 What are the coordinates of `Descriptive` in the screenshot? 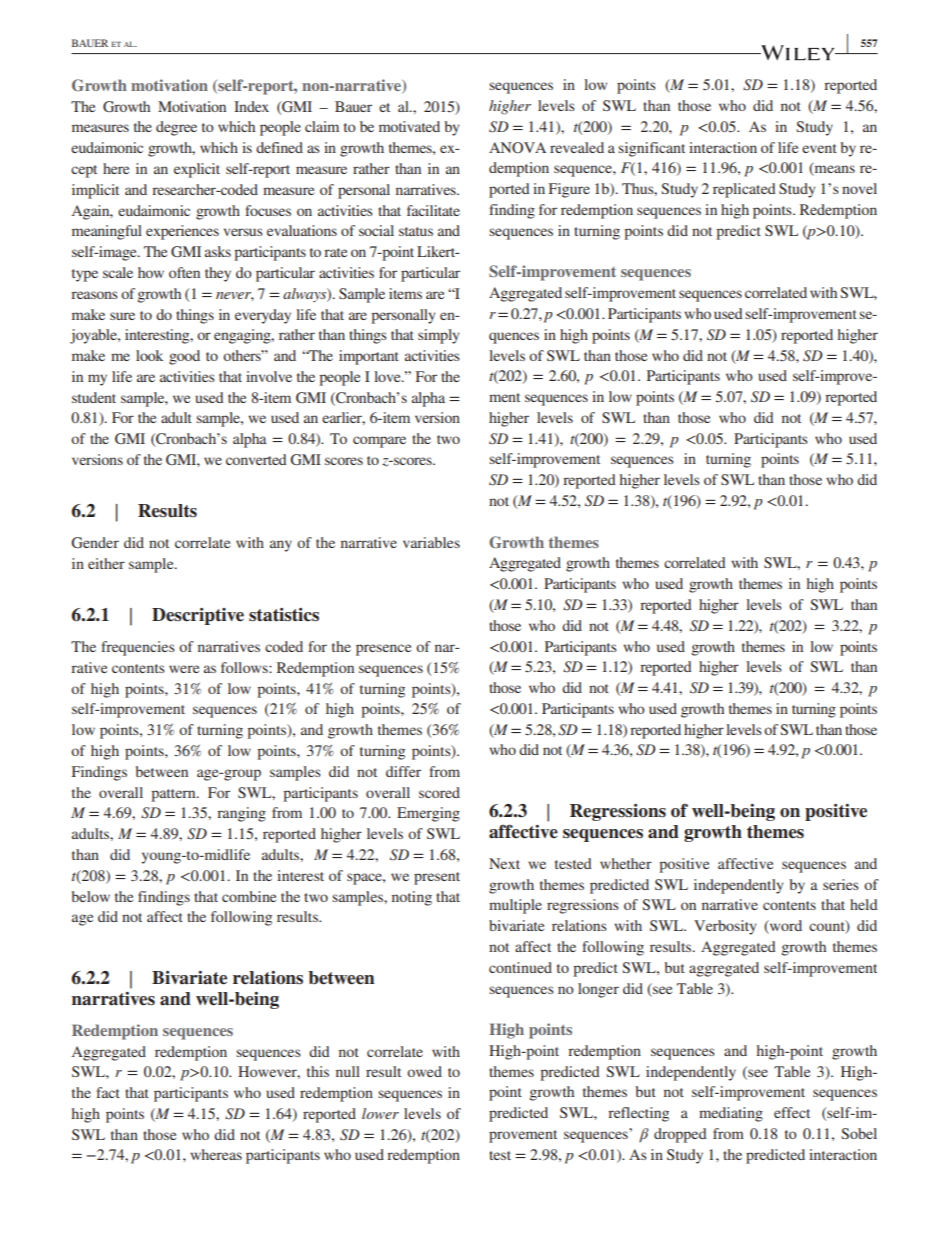 It's located at (198, 616).
